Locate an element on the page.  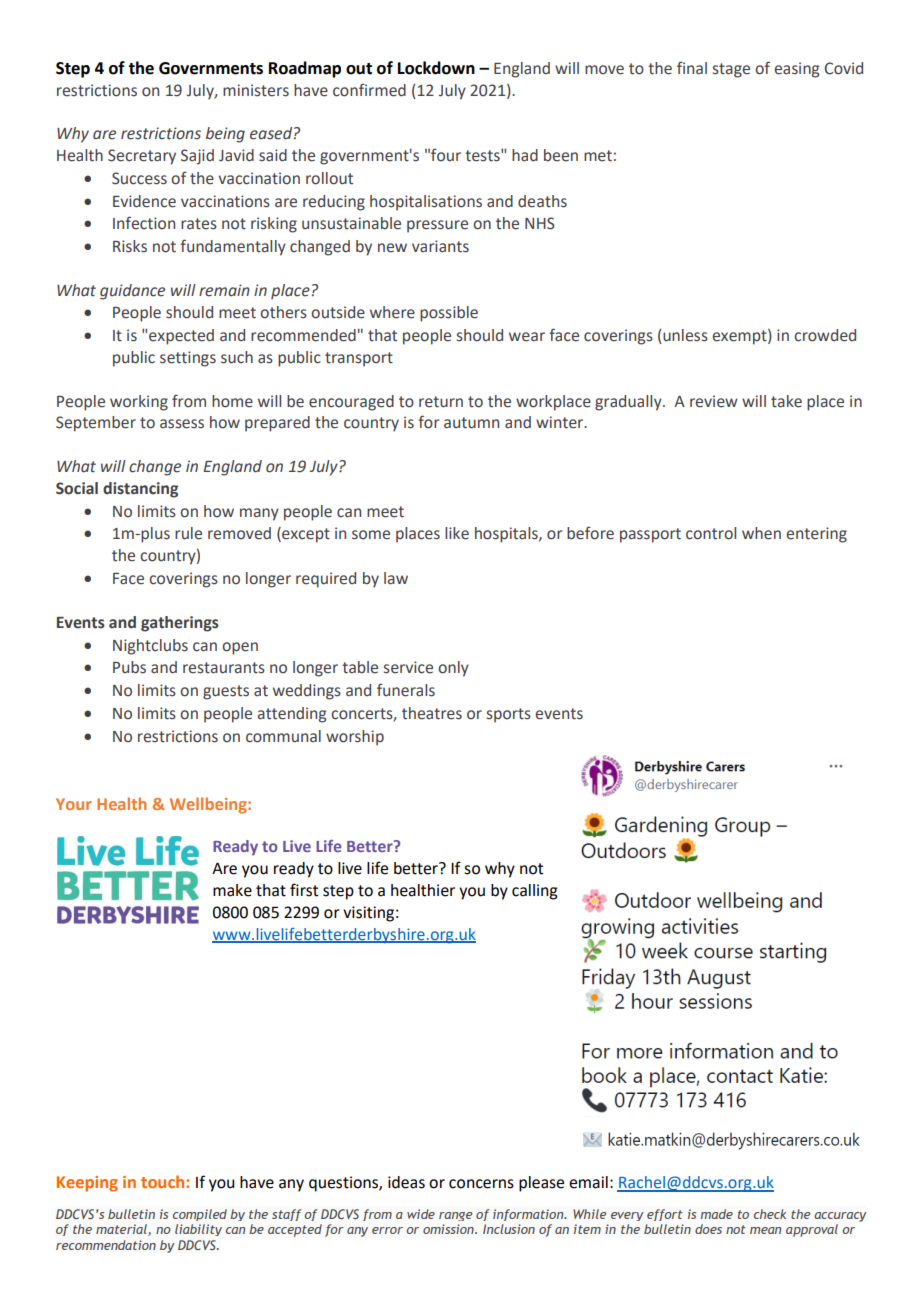
Nightclubs is located at coordinates (150, 647).
